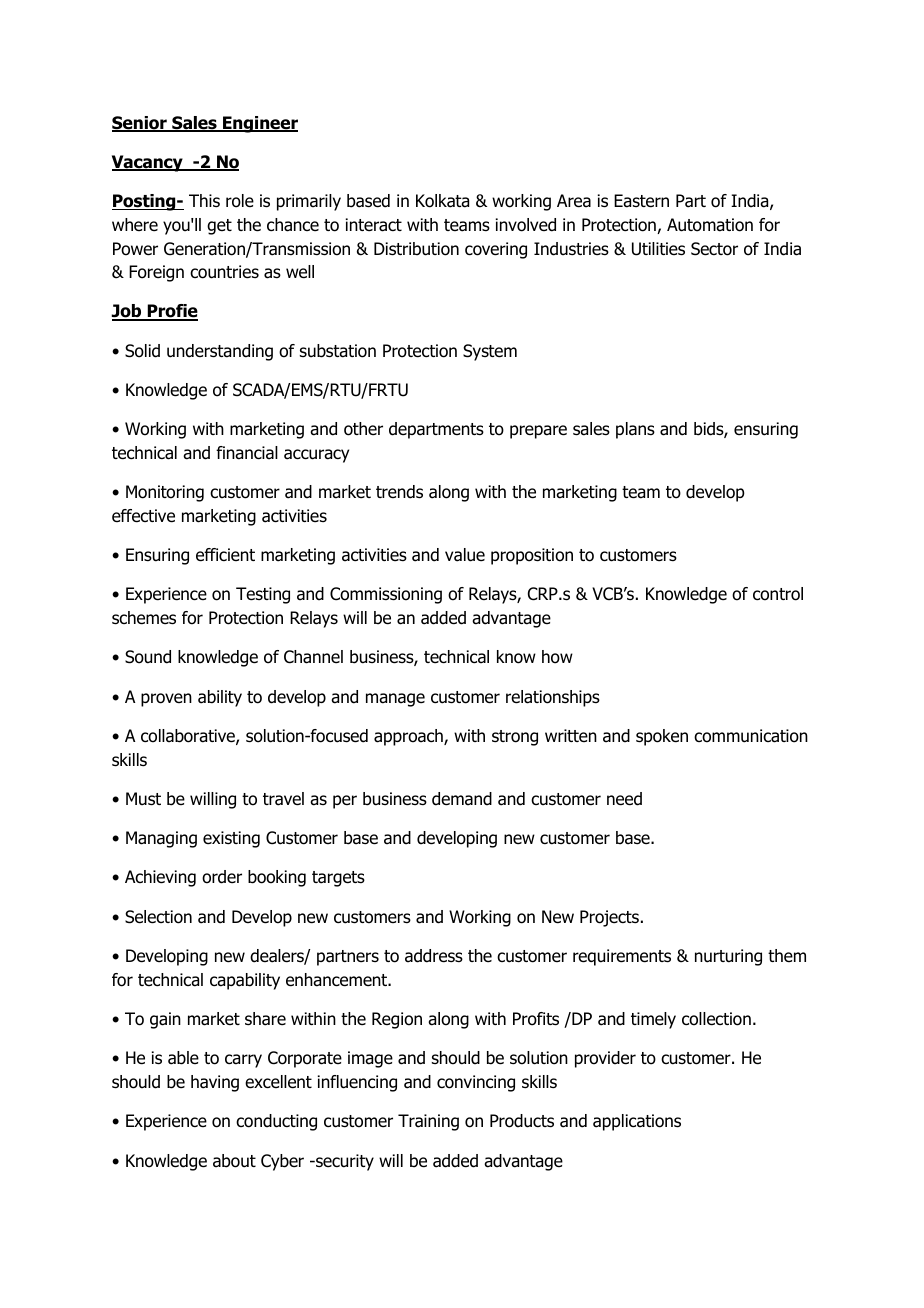 The image size is (924, 1308). Describe the element at coordinates (148, 163) in the screenshot. I see `Vacancy` at that location.
